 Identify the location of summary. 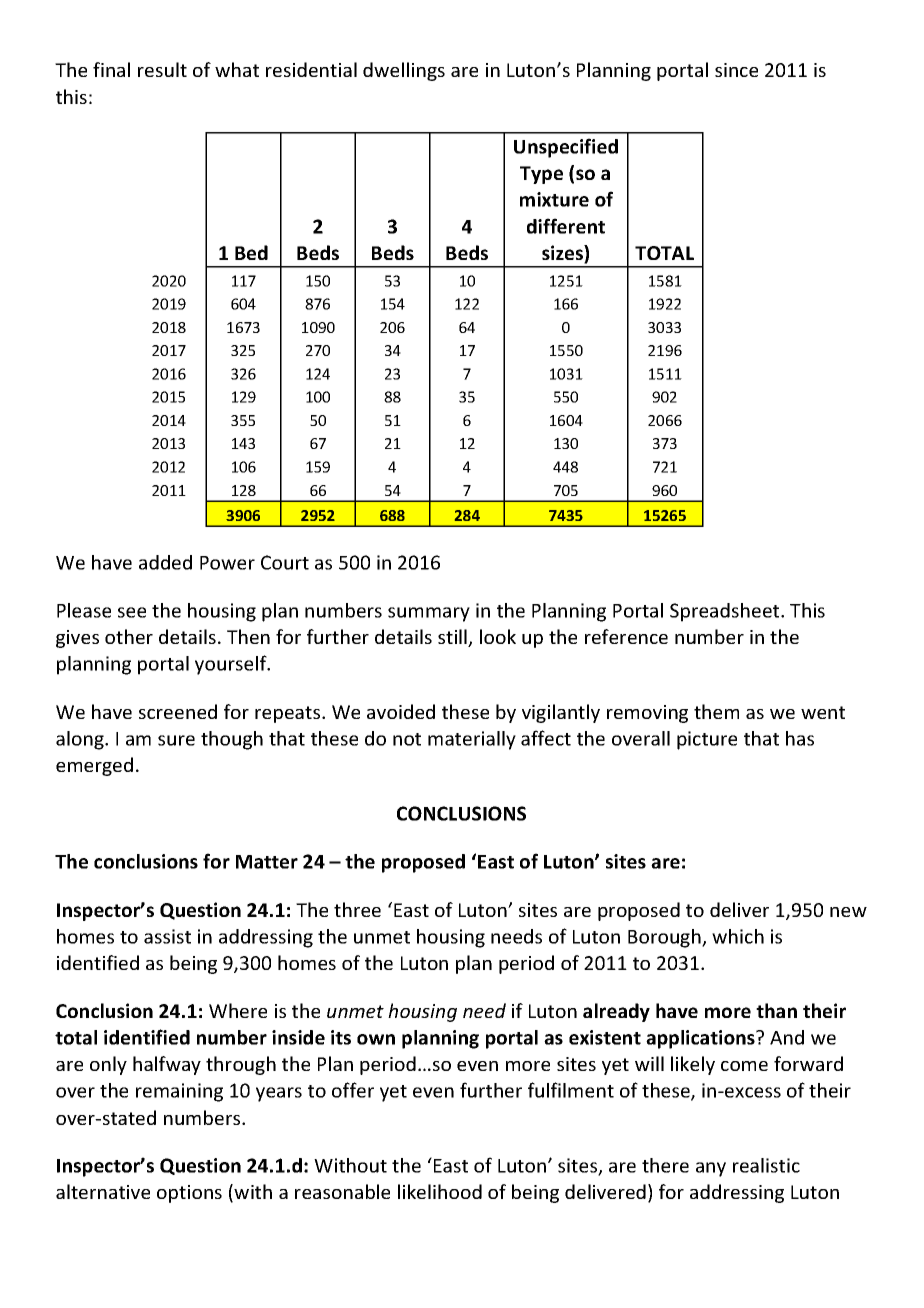
(429, 614).
